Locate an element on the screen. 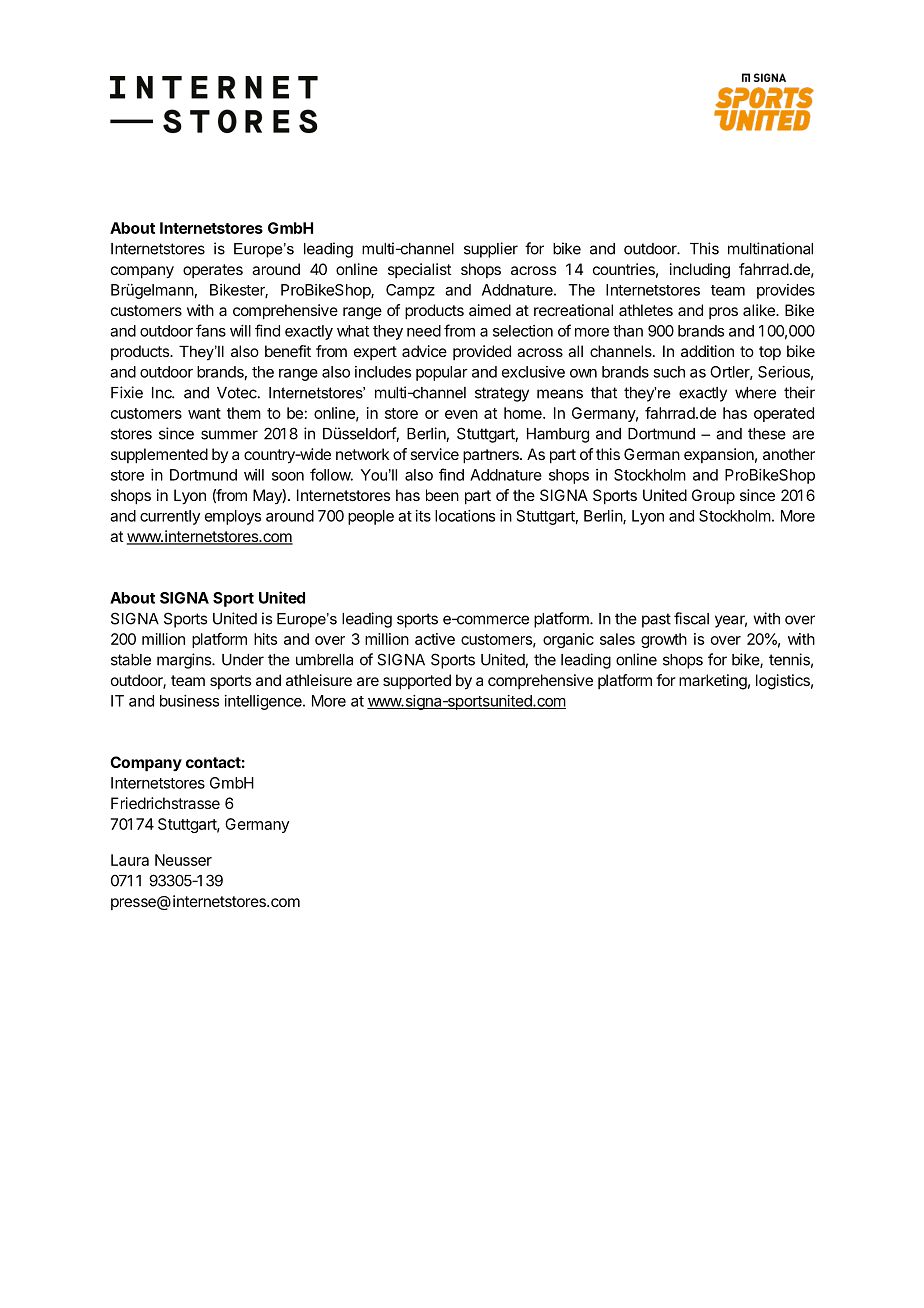 The height and width of the screenshot is (1308, 924). operates is located at coordinates (213, 271).
